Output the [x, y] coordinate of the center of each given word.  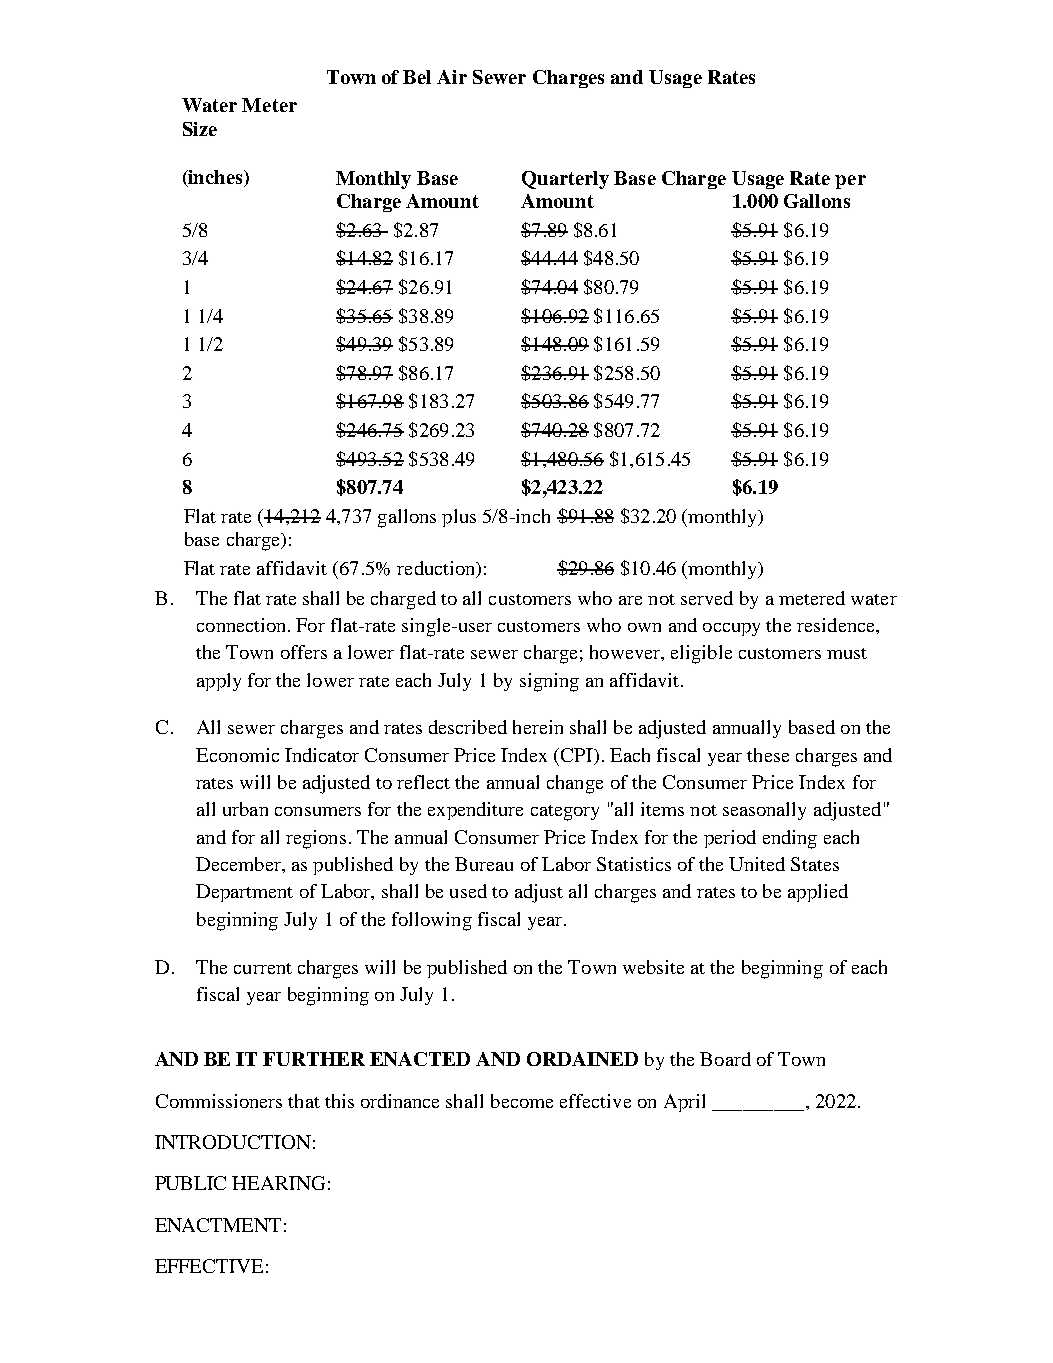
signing [549, 682]
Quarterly [565, 180]
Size [200, 129]
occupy [731, 629]
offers [304, 652]
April [684, 1103]
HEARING [278, 1183]
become [522, 1101]
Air [452, 77]
